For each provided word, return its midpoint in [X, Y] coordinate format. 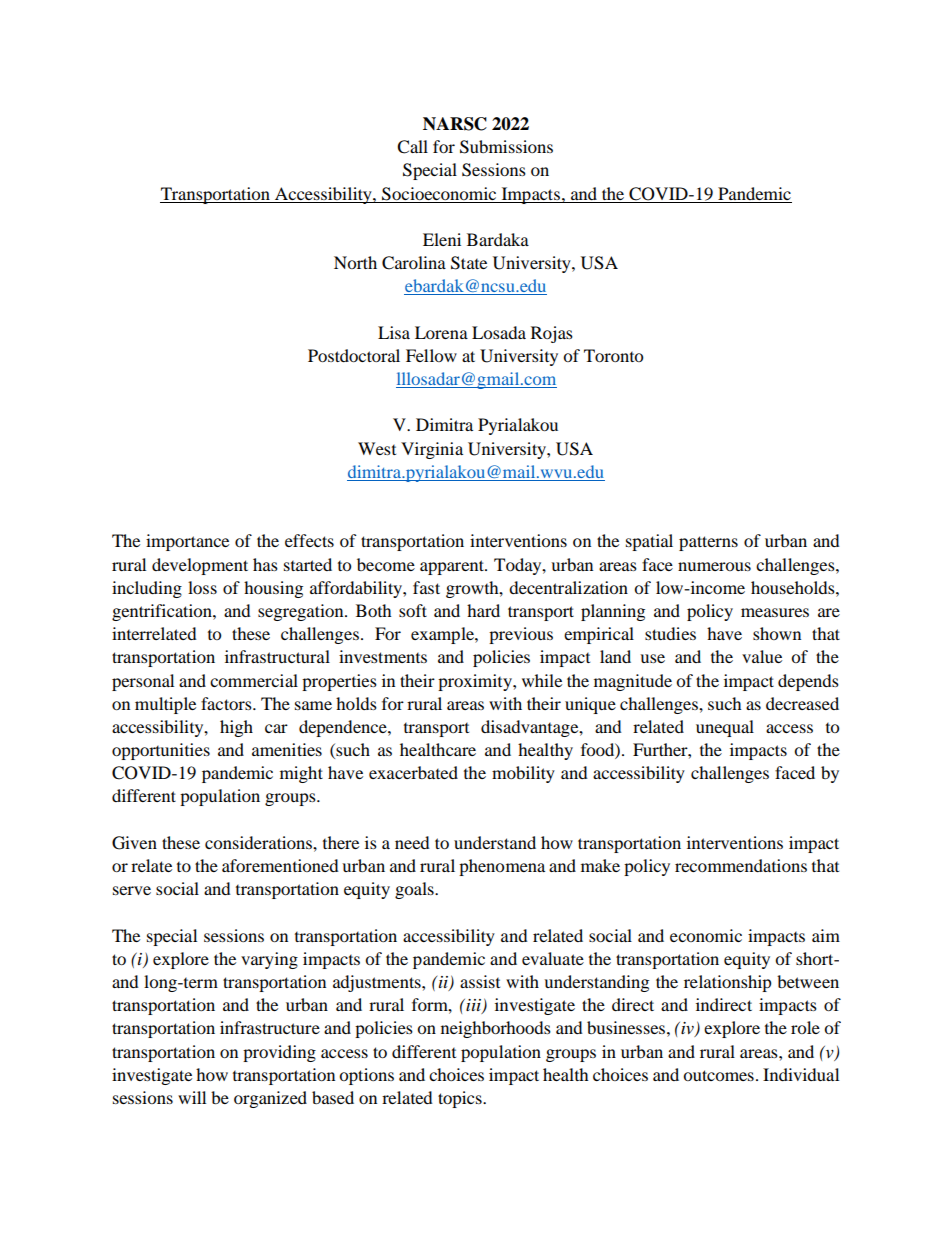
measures [775, 612]
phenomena [502, 867]
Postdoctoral [354, 355]
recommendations [741, 865]
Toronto [613, 355]
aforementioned [280, 865]
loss [202, 587]
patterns [708, 543]
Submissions [506, 147]
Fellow [431, 355]
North [355, 262]
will [192, 1097]
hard [483, 610]
